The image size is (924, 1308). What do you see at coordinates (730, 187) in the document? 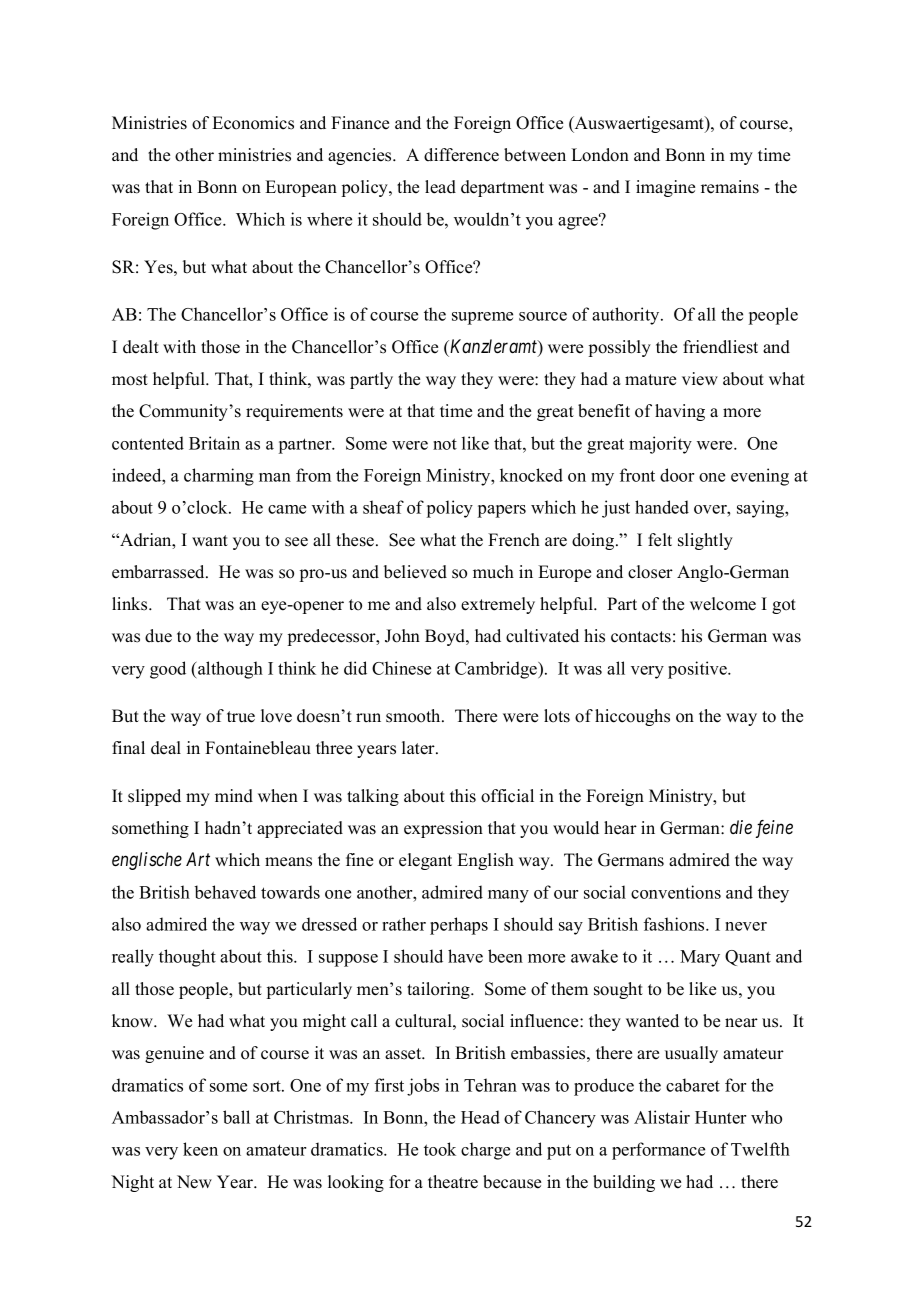
I see `remains` at bounding box center [730, 187].
